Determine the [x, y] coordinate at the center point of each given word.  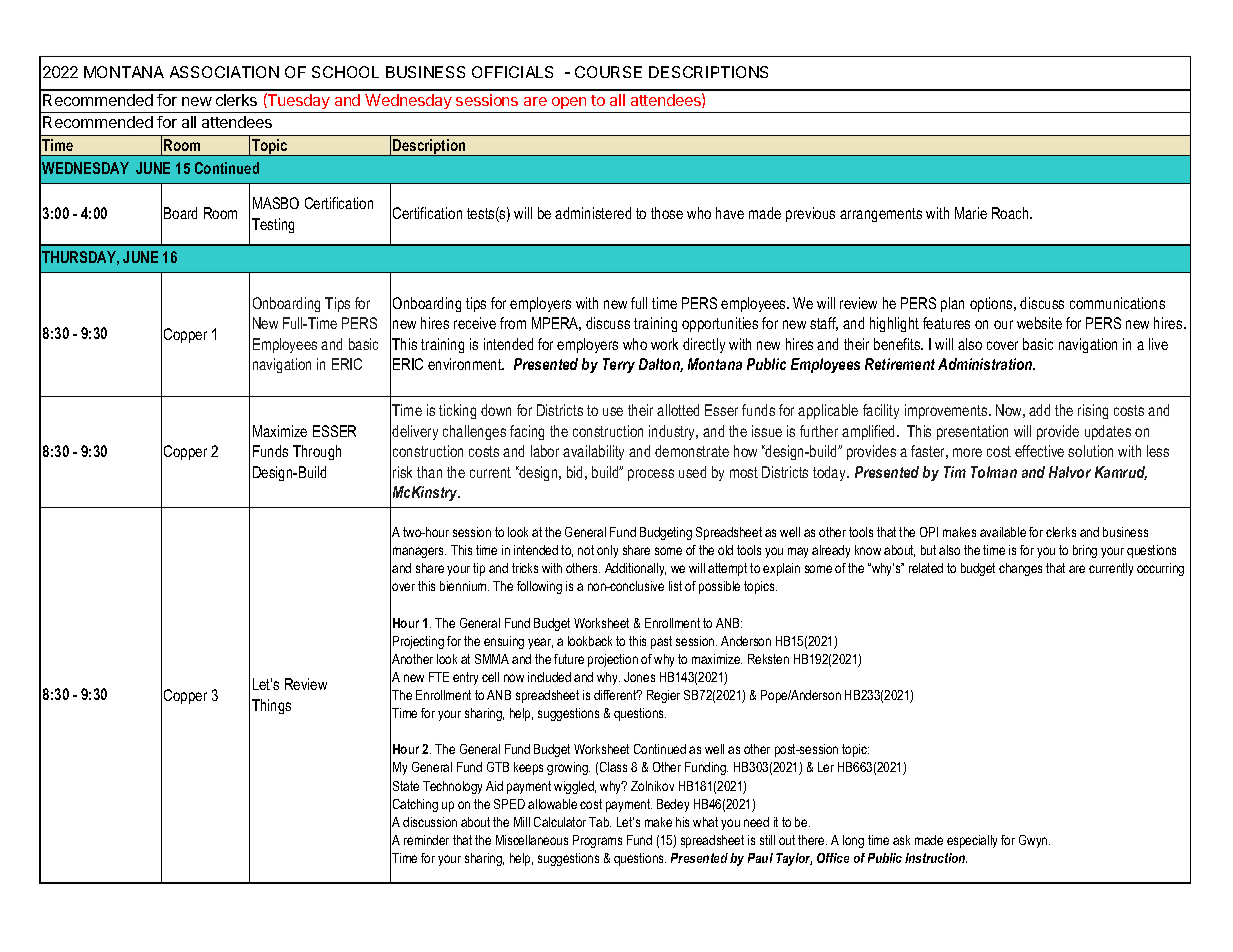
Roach [1011, 213]
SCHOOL [345, 72]
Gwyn [1034, 841]
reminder [426, 840]
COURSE [608, 72]
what [705, 822]
